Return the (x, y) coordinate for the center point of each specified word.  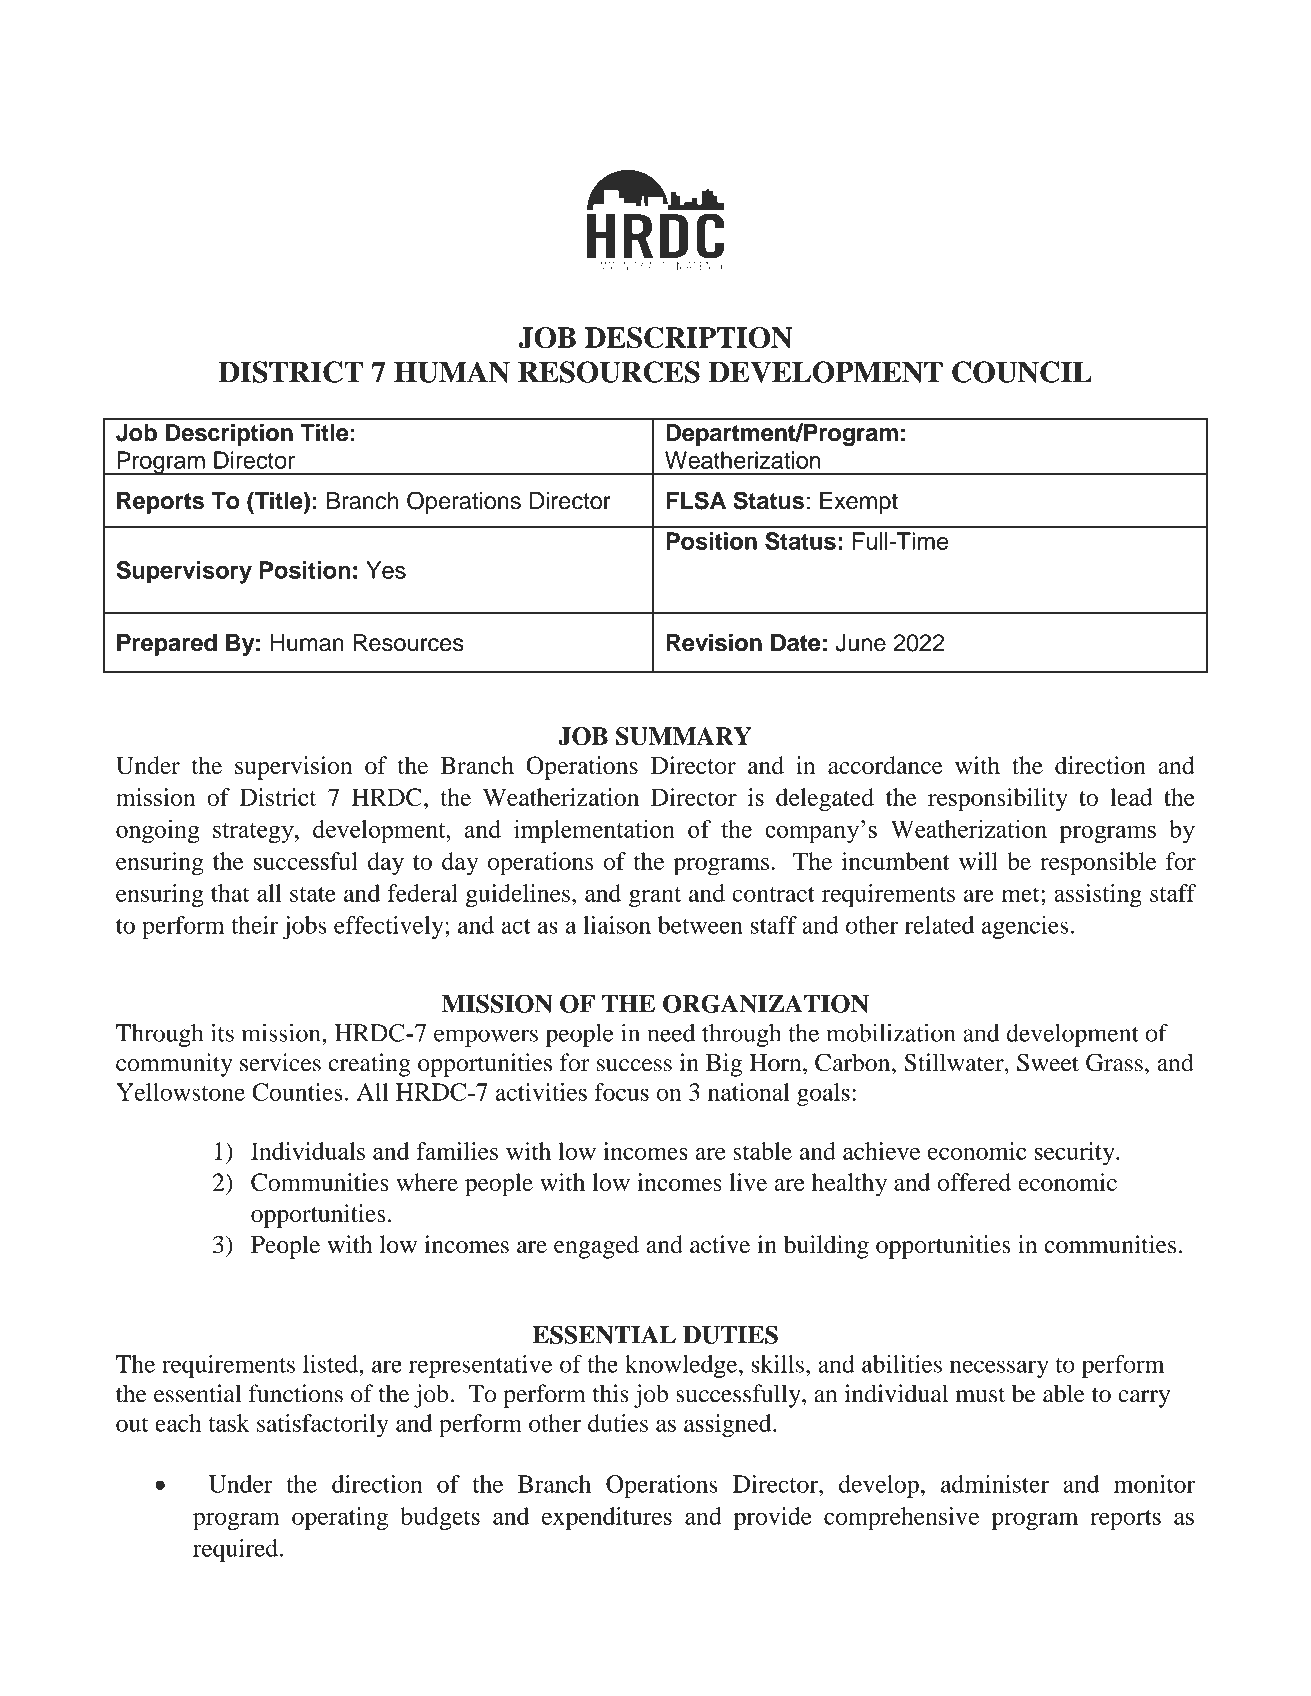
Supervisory (184, 572)
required (235, 1550)
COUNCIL (1022, 372)
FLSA (696, 500)
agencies (1025, 927)
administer (995, 1484)
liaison (617, 925)
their (254, 925)
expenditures (607, 1518)
